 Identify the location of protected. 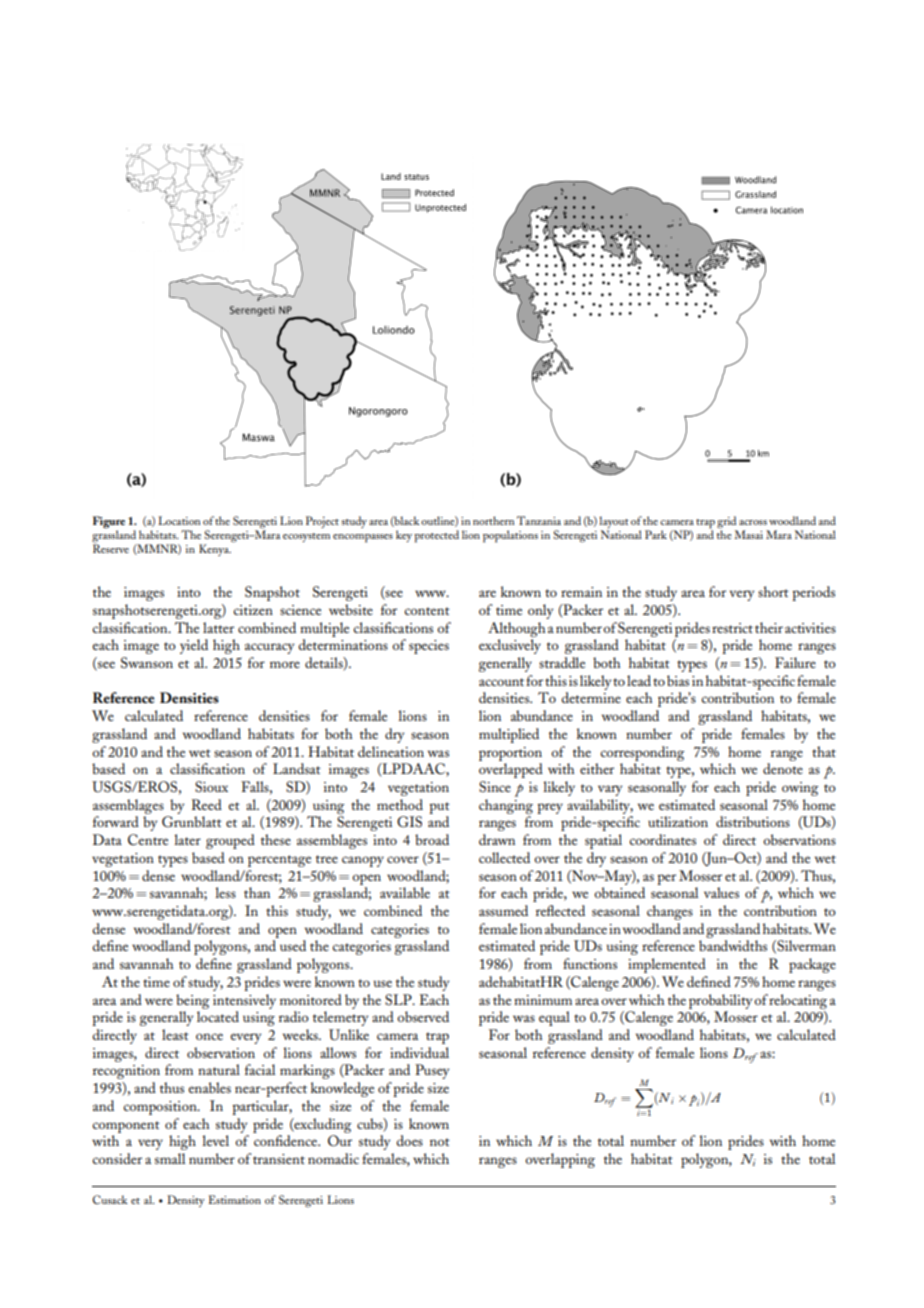
(436, 536).
